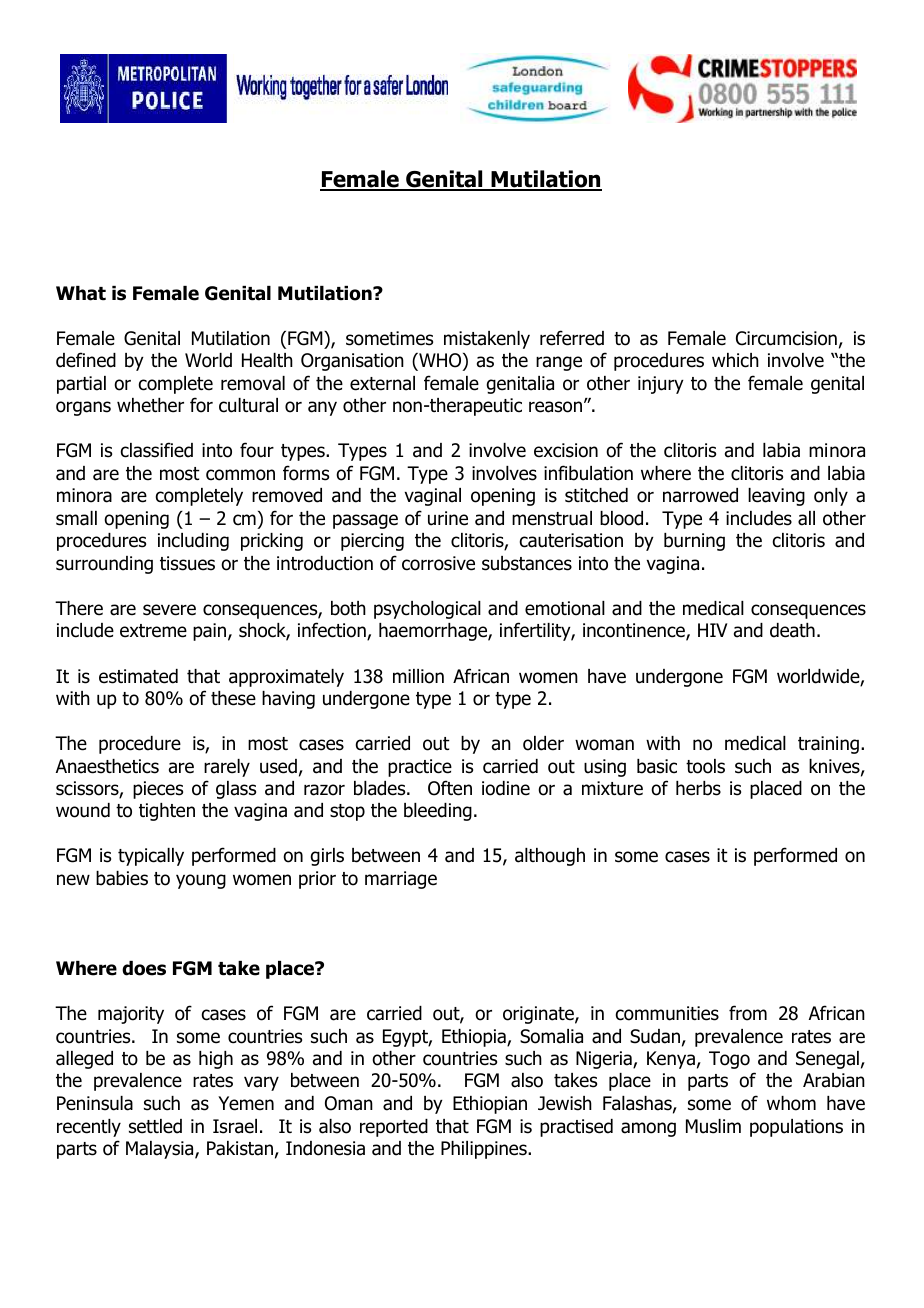  Describe the element at coordinates (81, 293) in the page. I see `What` at that location.
